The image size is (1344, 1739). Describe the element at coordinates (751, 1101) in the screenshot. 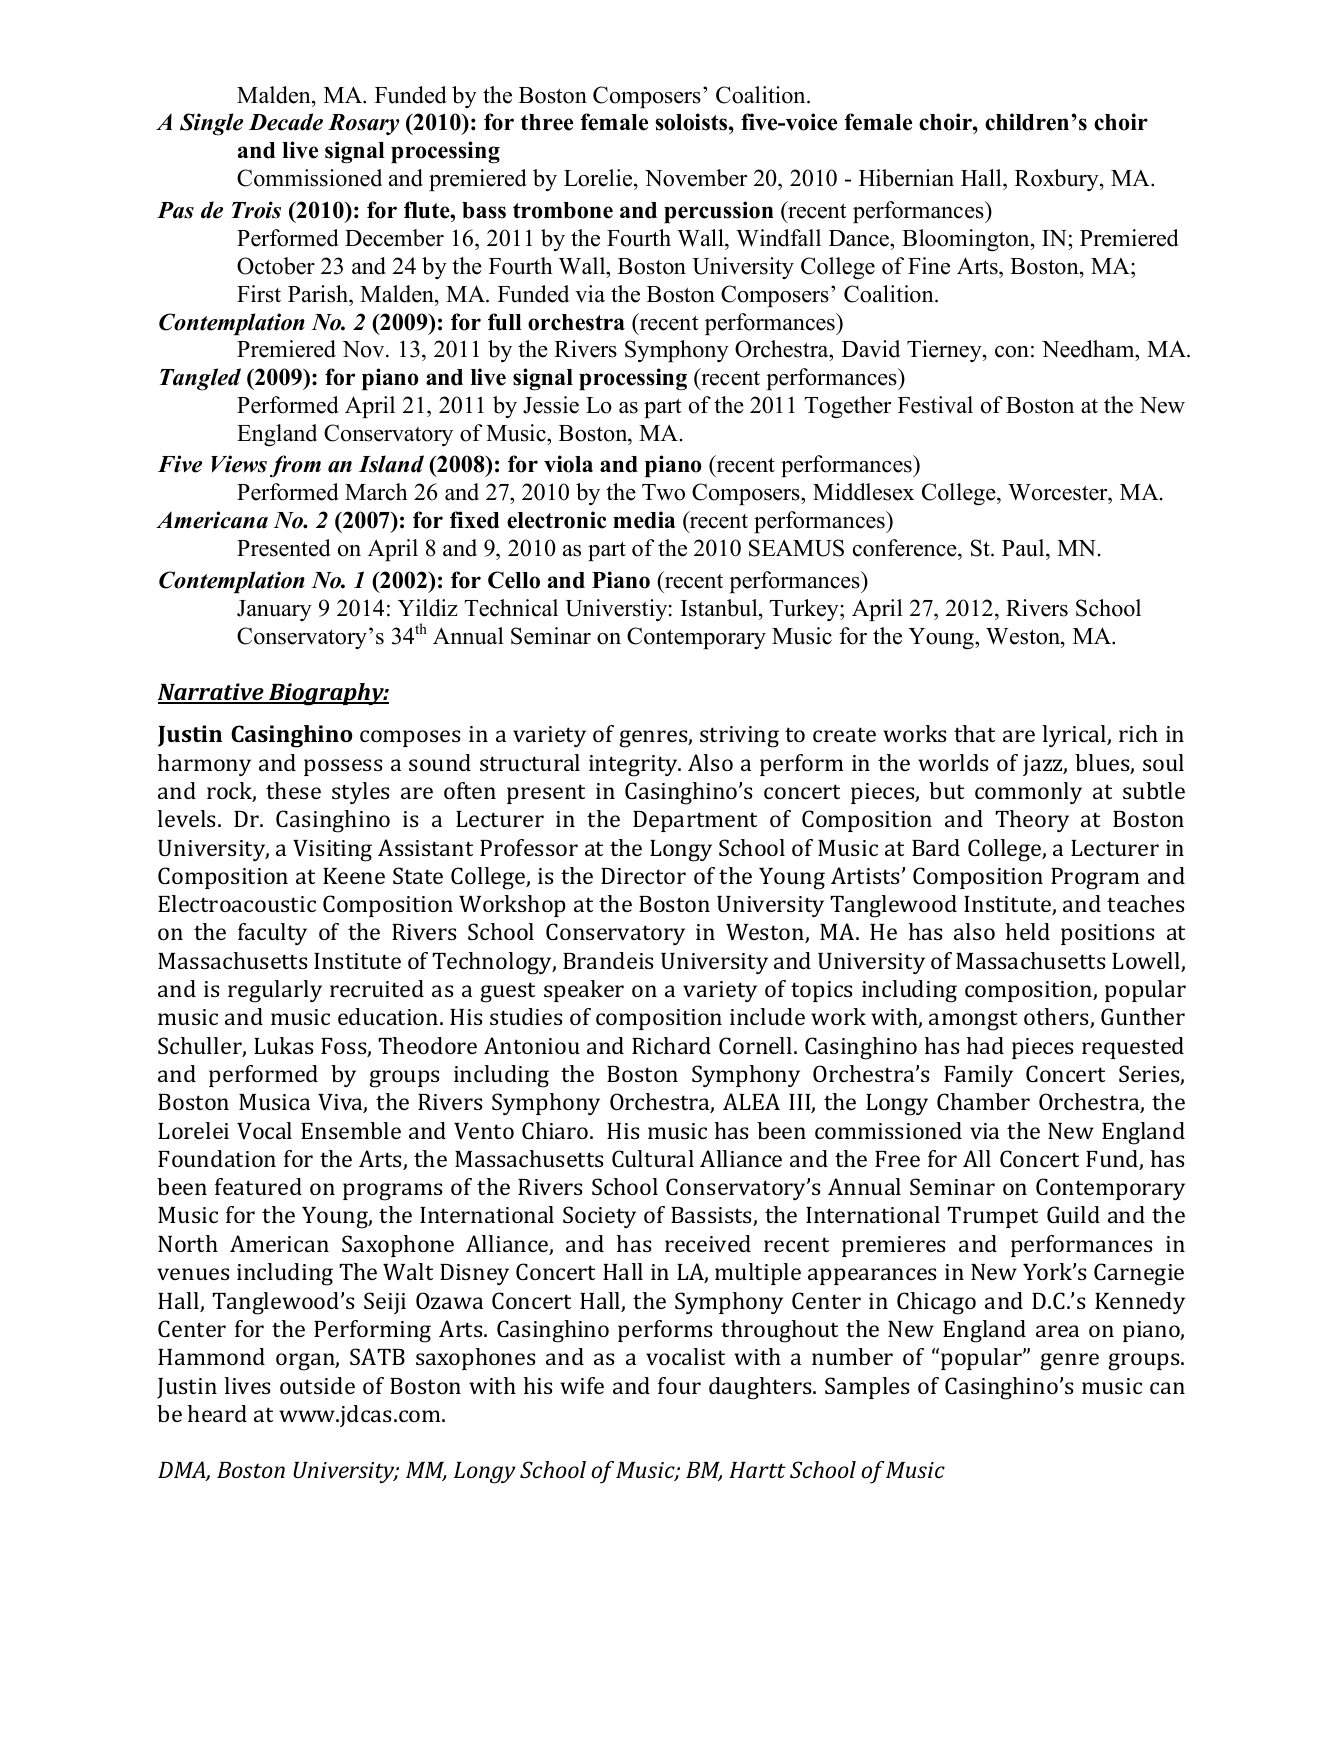

I see `ALEA` at that location.
